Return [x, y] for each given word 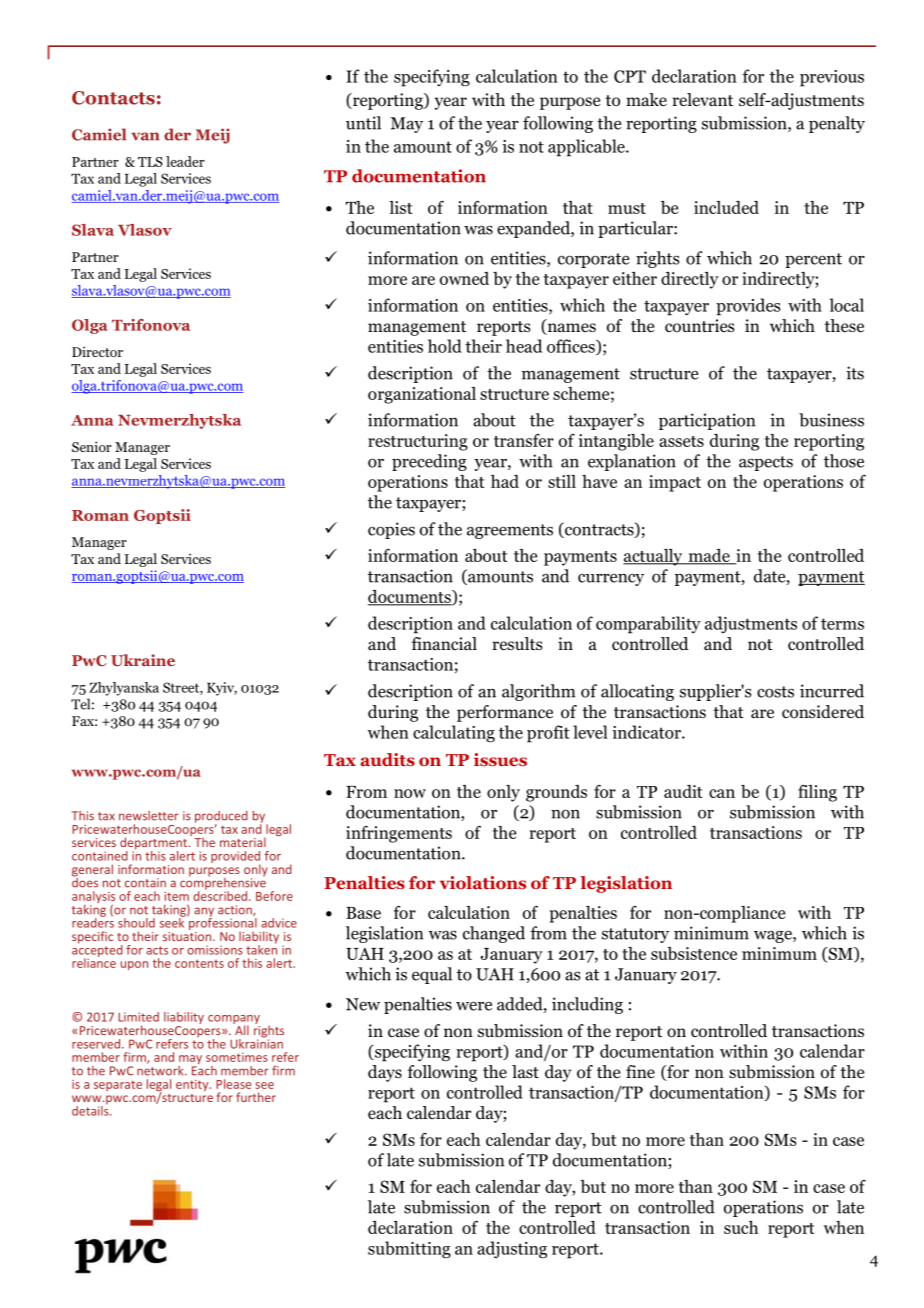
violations [483, 882]
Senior [92, 446]
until [363, 123]
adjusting [512, 1249]
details [91, 1110]
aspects [766, 463]
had [505, 481]
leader [185, 161]
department [155, 844]
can [722, 793]
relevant [702, 100]
